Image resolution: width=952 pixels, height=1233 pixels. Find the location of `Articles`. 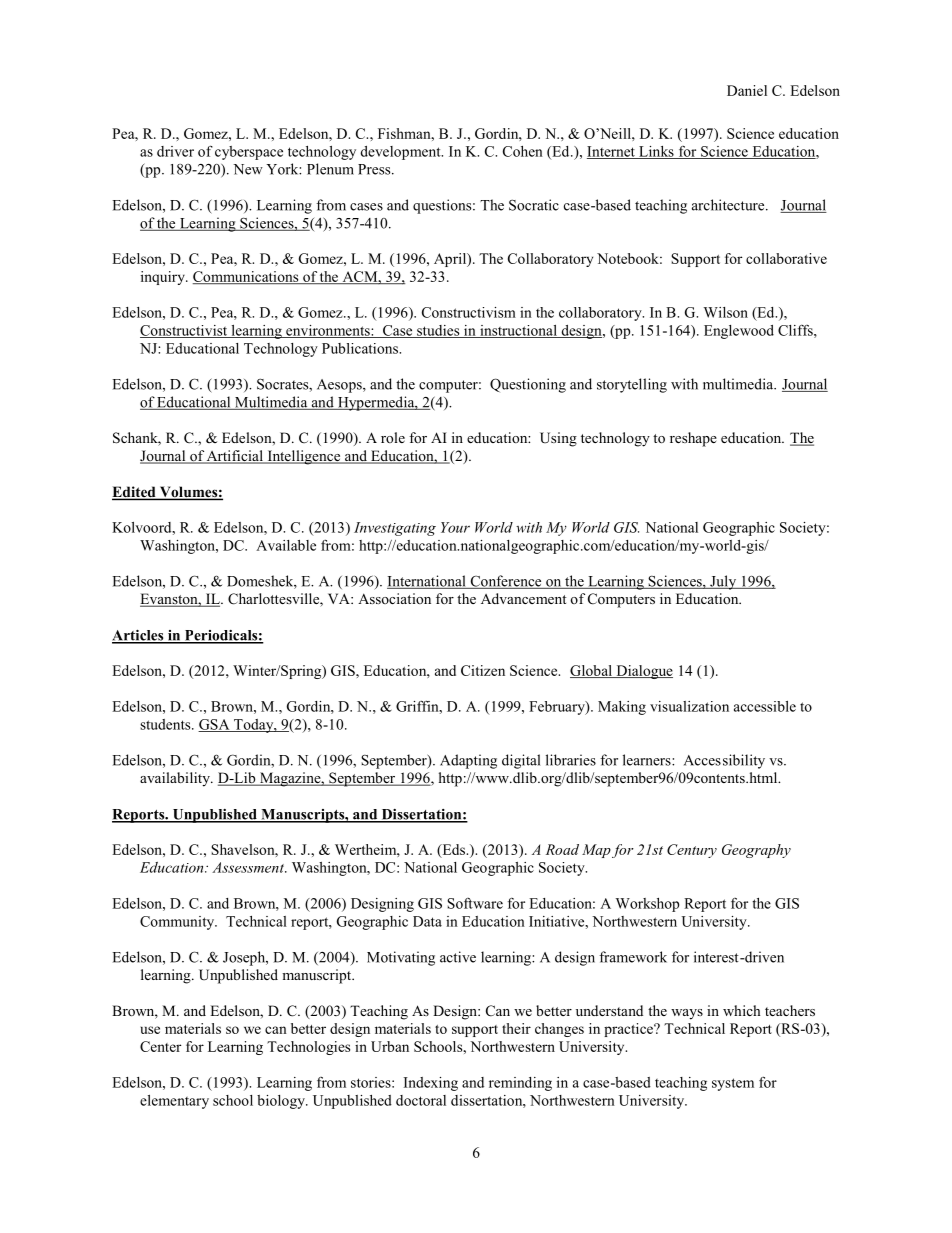

Articles is located at coordinates (139, 636).
